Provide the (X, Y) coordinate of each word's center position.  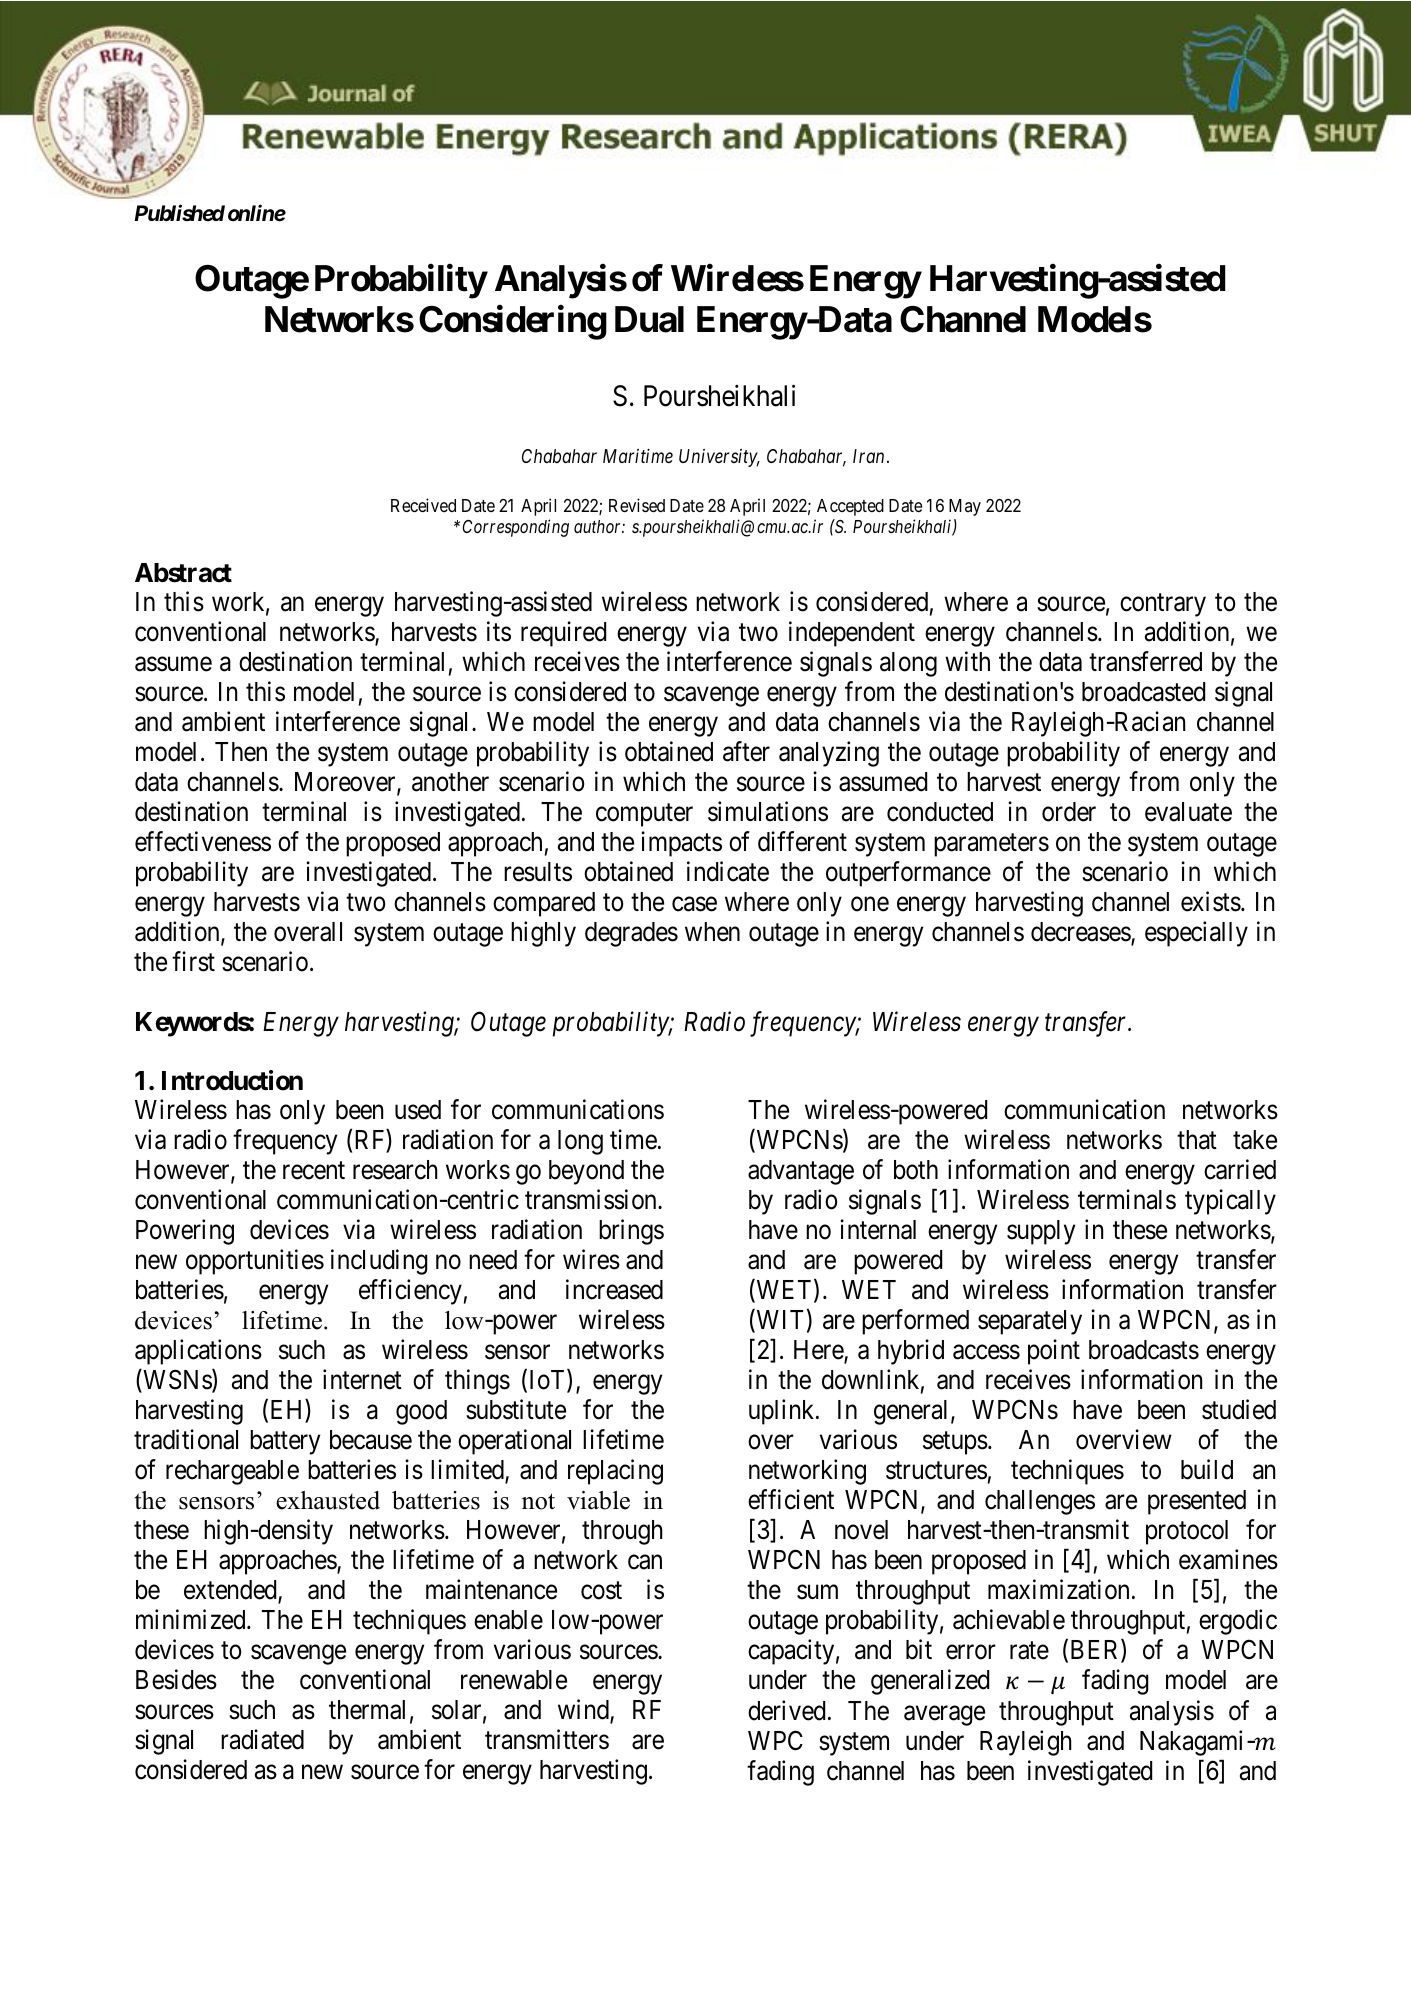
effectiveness (203, 841)
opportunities (255, 1262)
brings (631, 1232)
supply (1041, 1232)
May (965, 507)
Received (423, 505)
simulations (768, 811)
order (1069, 812)
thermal (367, 1710)
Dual (649, 319)
